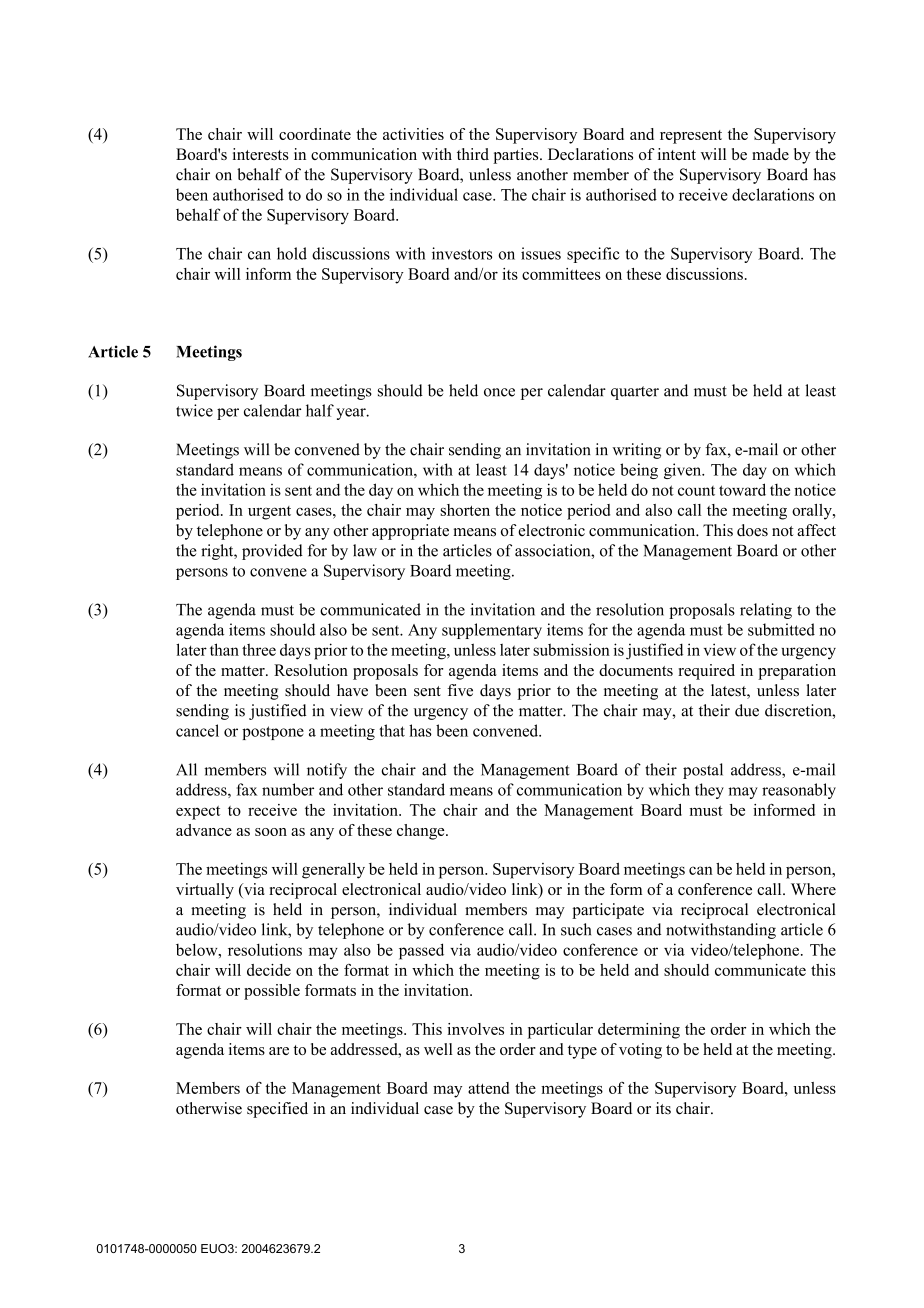 This screenshot has width=924, height=1308. What do you see at coordinates (261, 154) in the screenshot?
I see `interests` at bounding box center [261, 154].
